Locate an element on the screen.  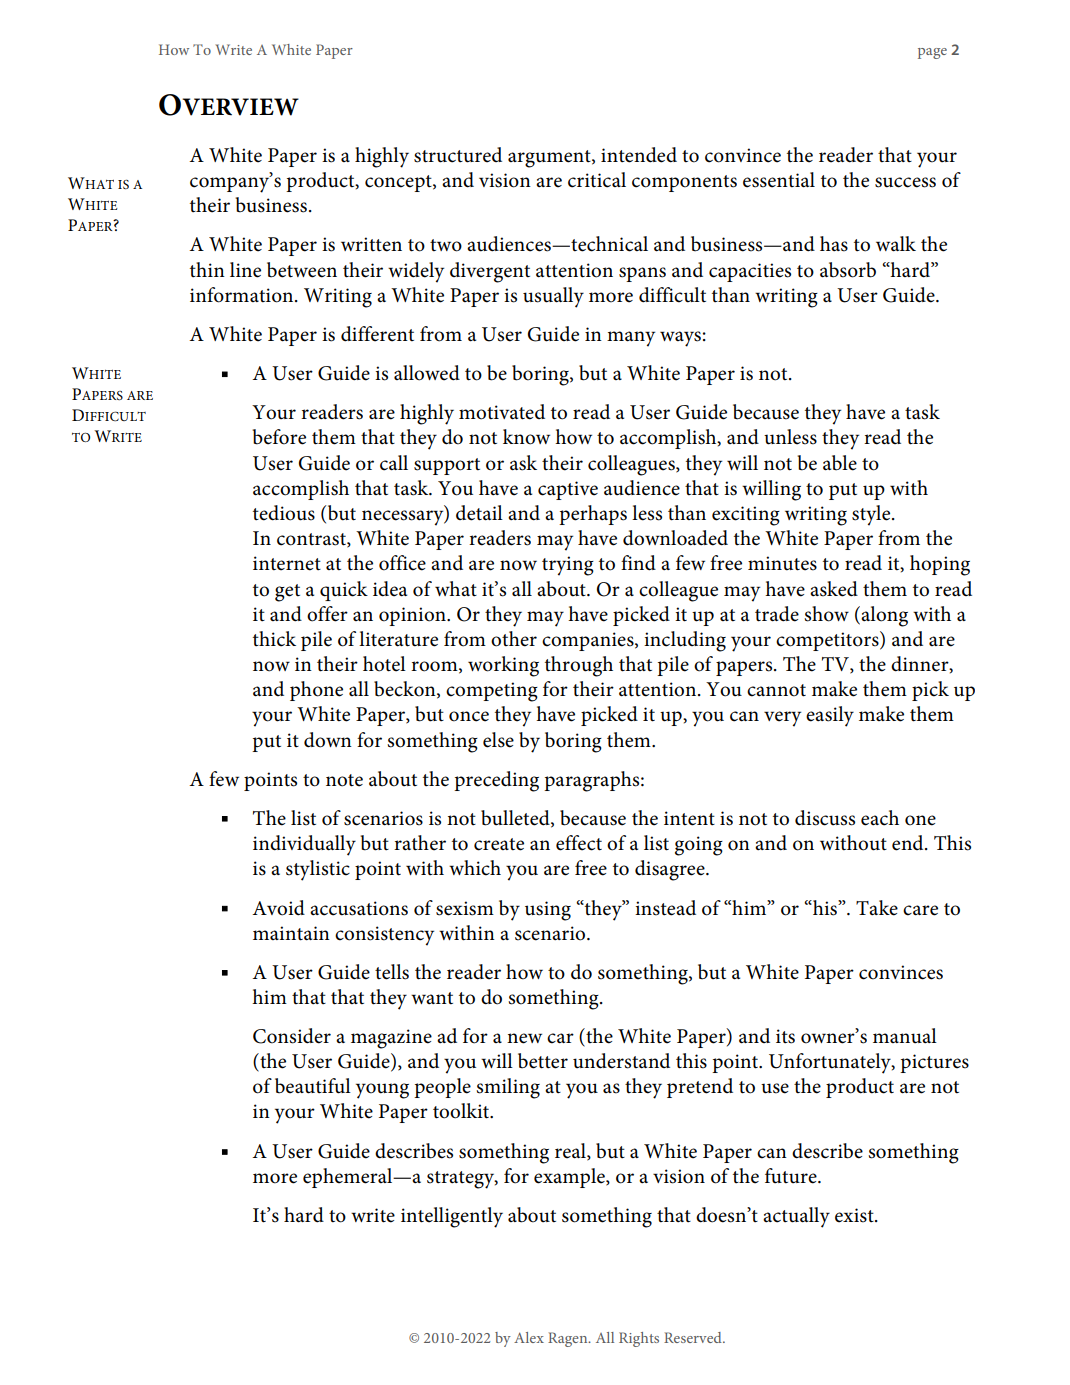
using is located at coordinates (548, 911).
